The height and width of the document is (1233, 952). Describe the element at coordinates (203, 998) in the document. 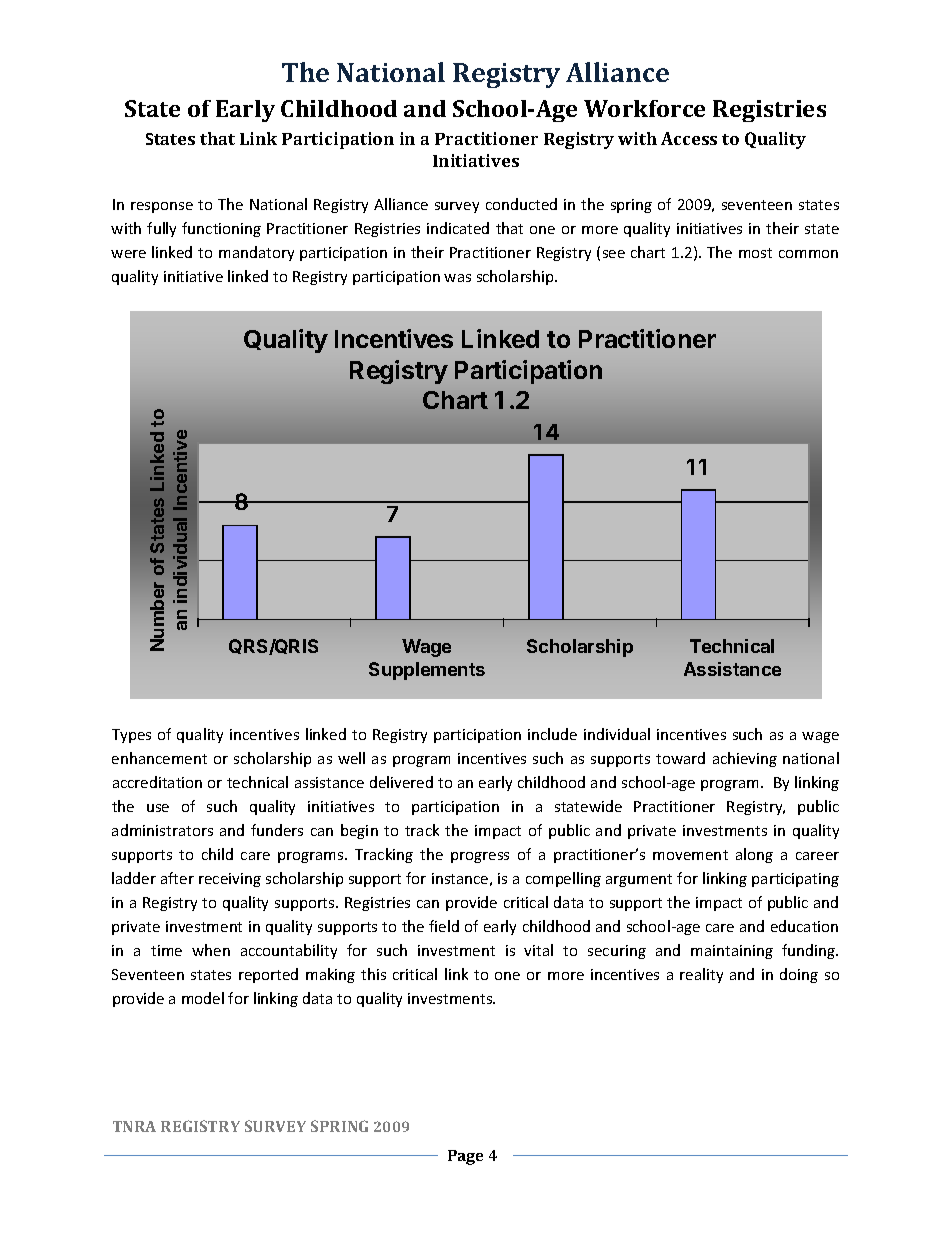

I see `model` at that location.
